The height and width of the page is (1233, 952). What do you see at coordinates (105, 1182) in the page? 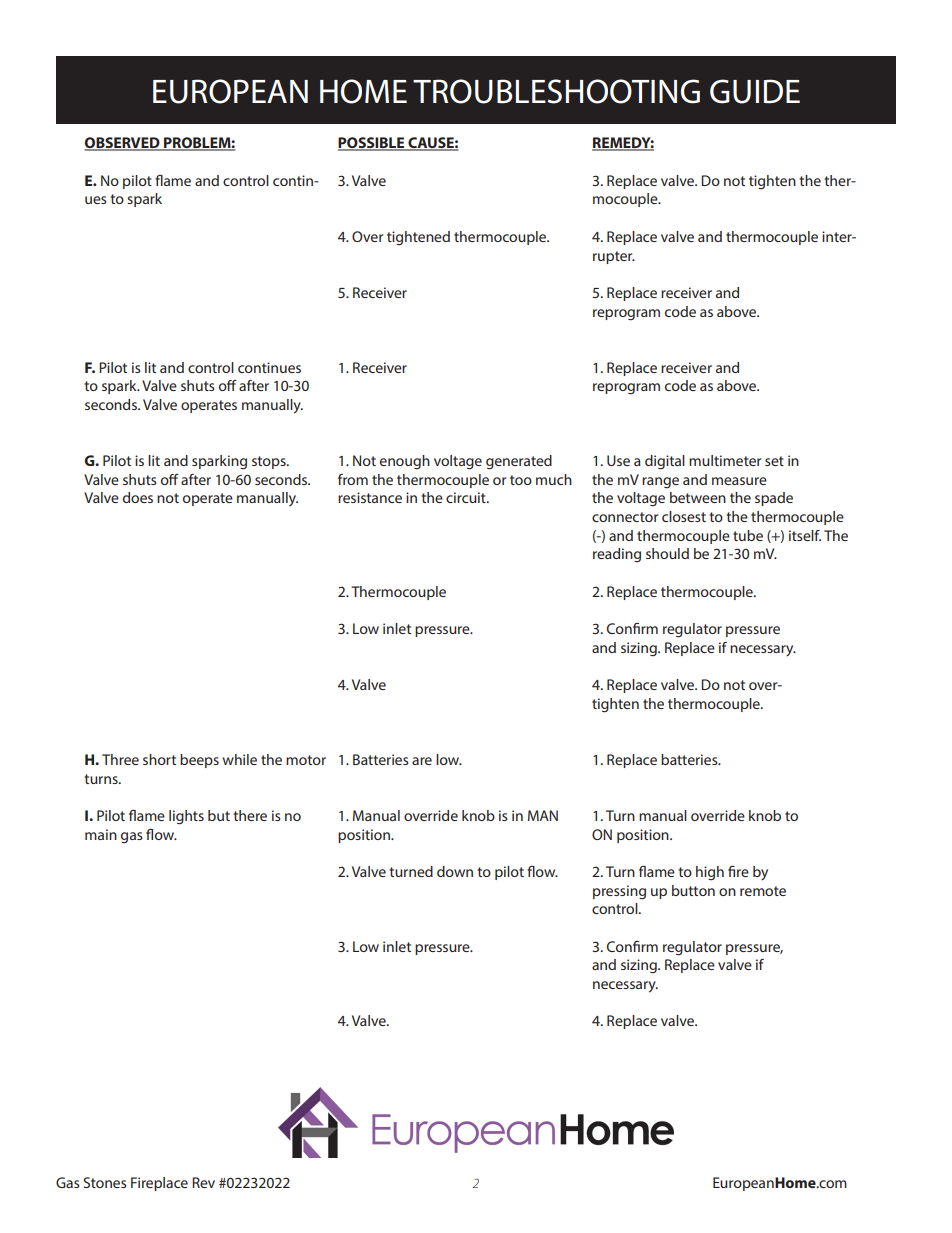
I see `Stones` at bounding box center [105, 1182].
